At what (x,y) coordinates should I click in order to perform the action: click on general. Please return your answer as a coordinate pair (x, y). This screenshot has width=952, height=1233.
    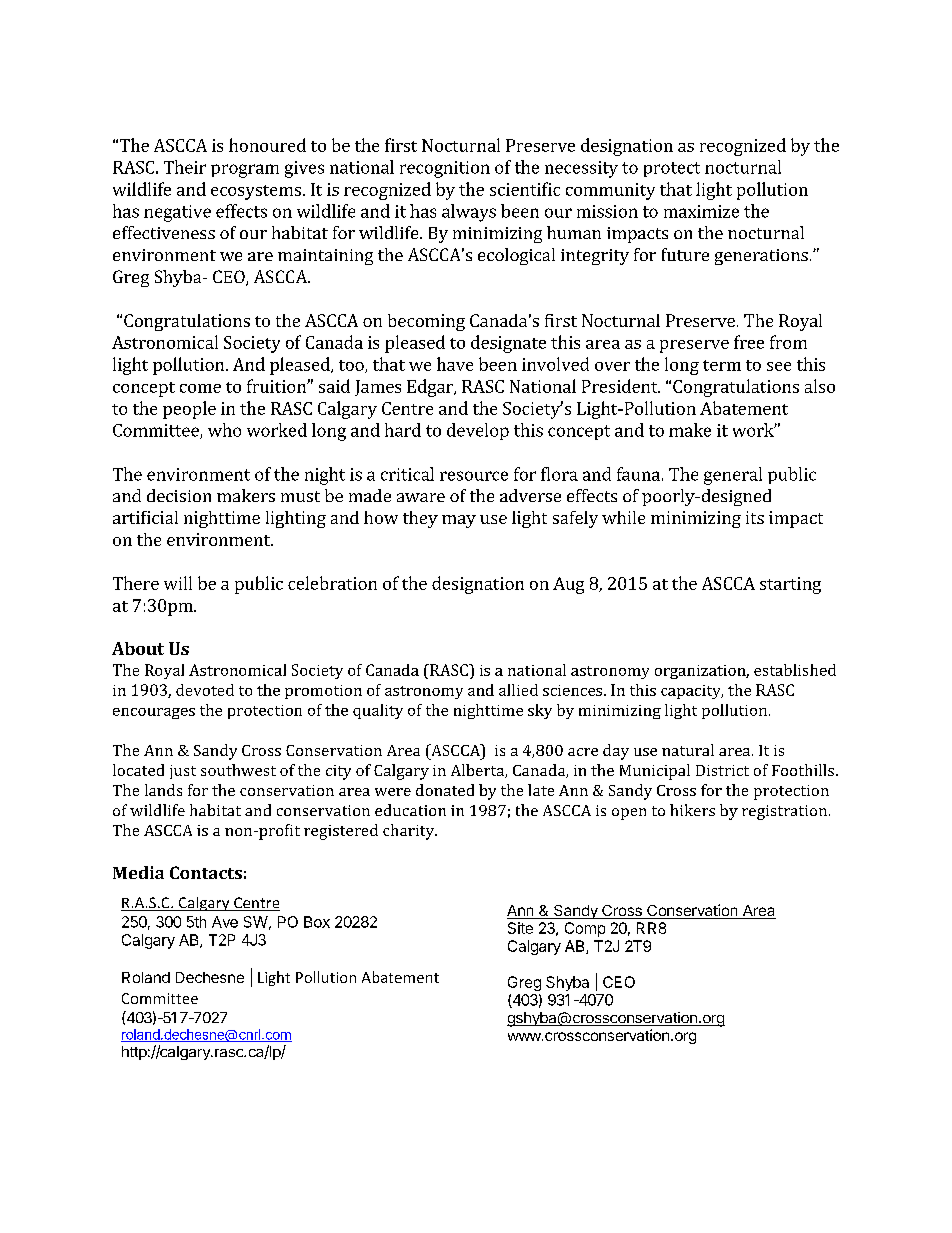
    Looking at the image, I should click on (733, 476).
